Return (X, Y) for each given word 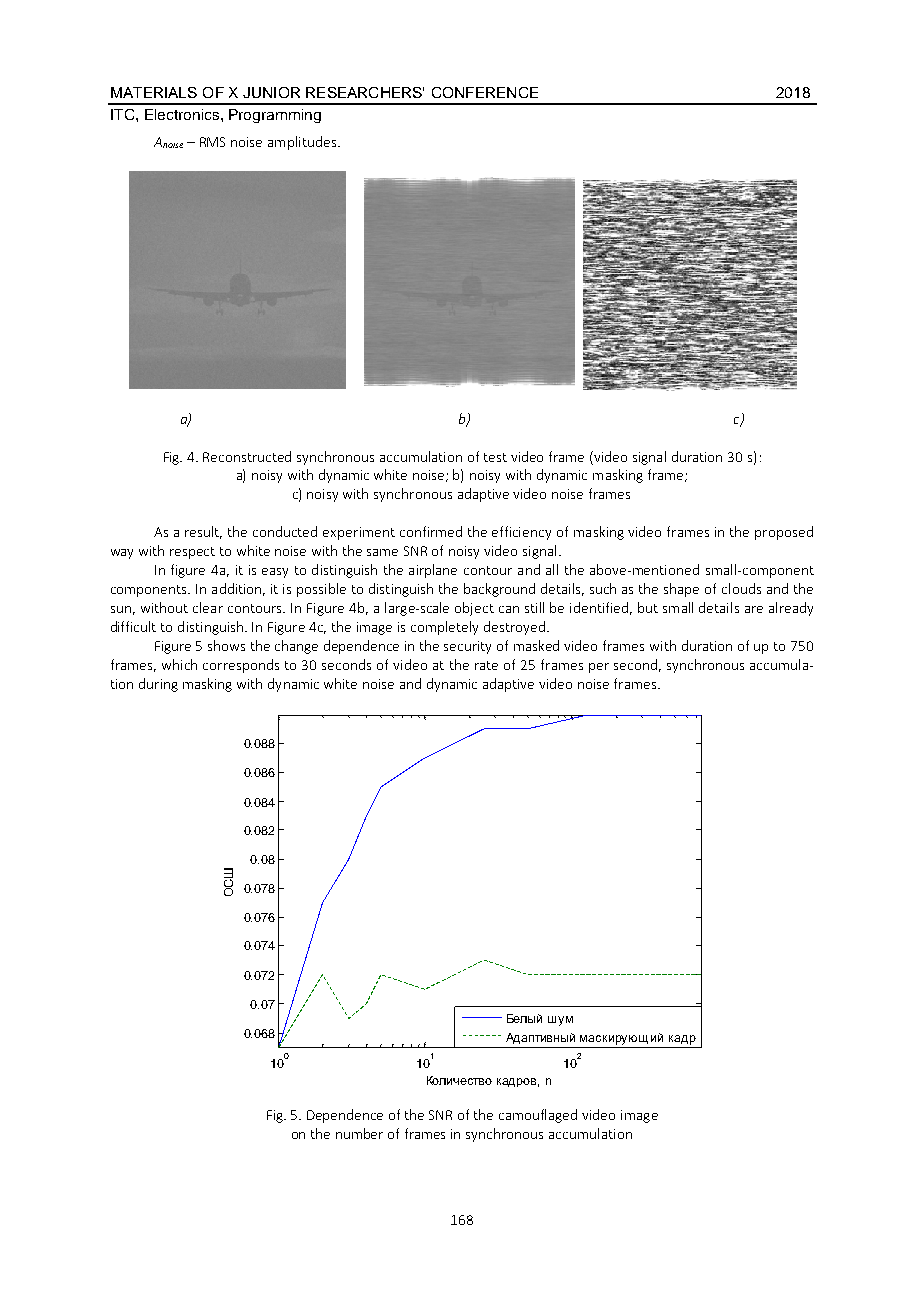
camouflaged (538, 1116)
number (359, 1133)
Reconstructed (247, 456)
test (495, 457)
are (754, 609)
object (474, 609)
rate (486, 665)
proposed (784, 533)
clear (208, 607)
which (179, 664)
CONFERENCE (485, 92)
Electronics (182, 114)
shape (681, 590)
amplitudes (302, 143)
